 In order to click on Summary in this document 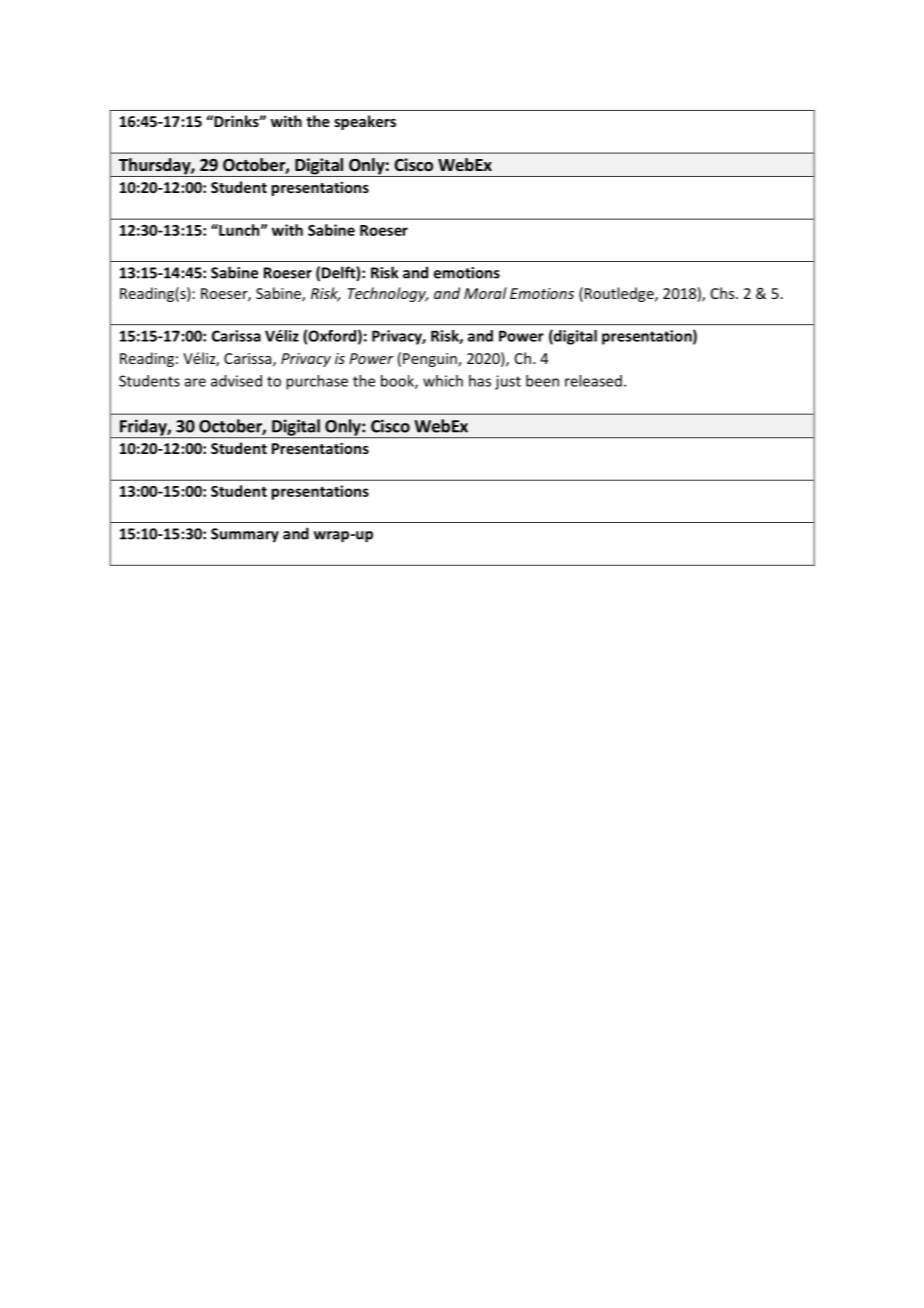, I will do `click(245, 535)`.
